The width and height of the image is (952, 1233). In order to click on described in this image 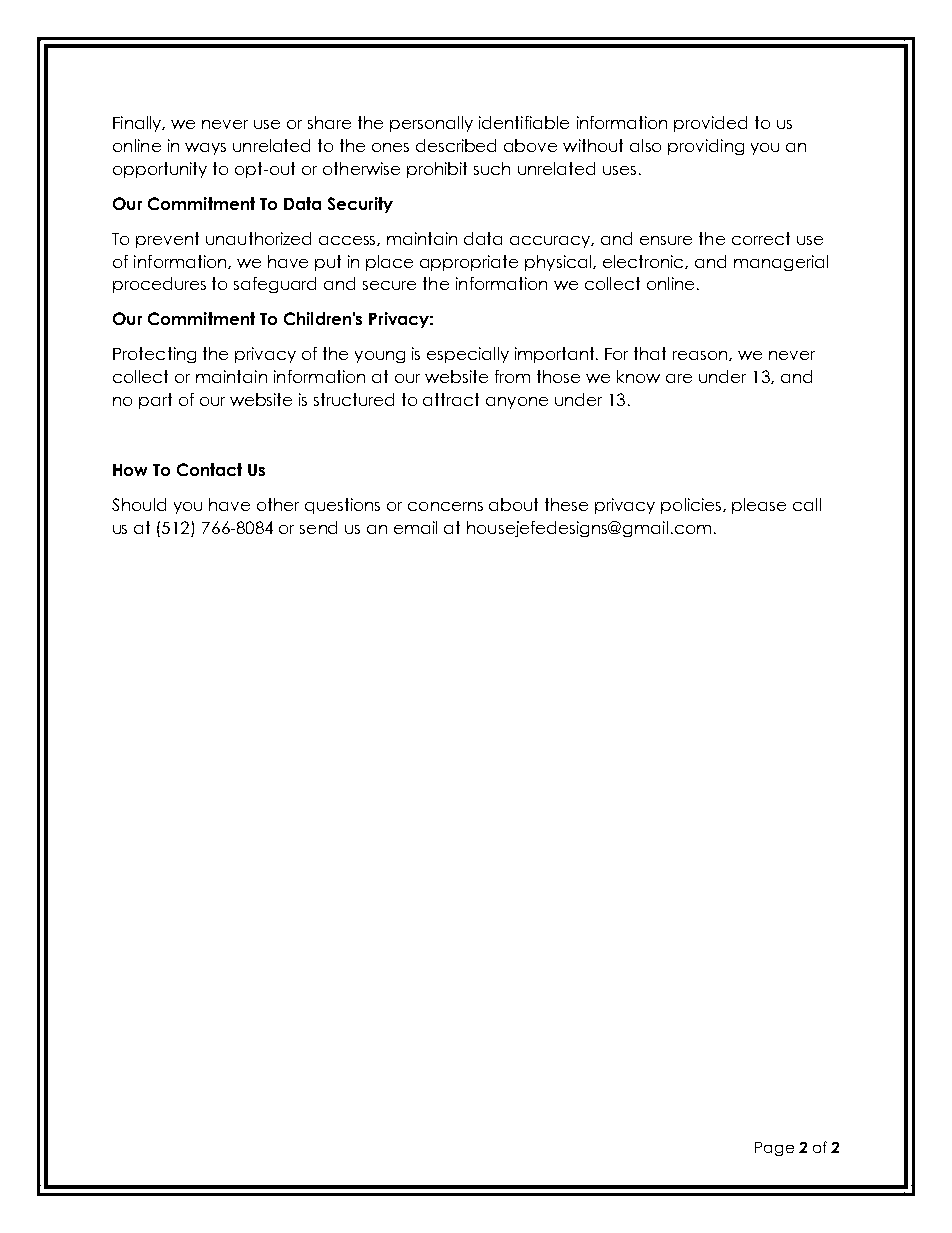, I will do `click(456, 145)`.
